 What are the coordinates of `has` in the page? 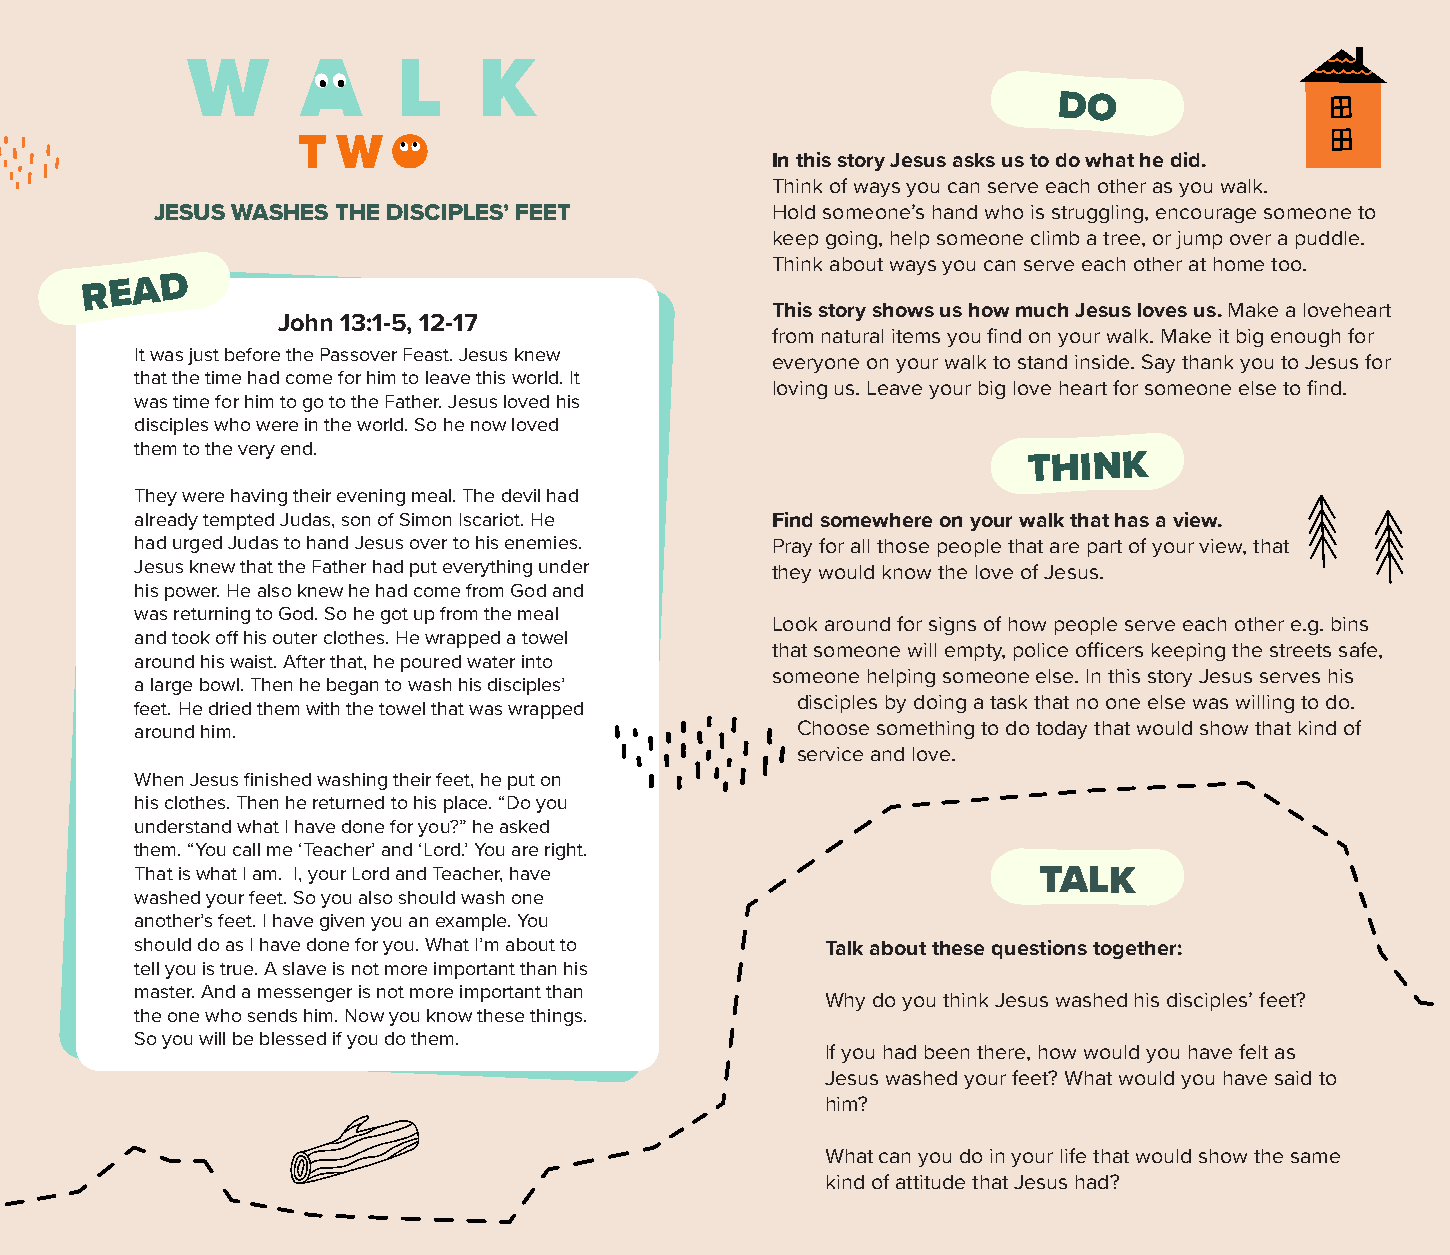 It's located at (1132, 520).
